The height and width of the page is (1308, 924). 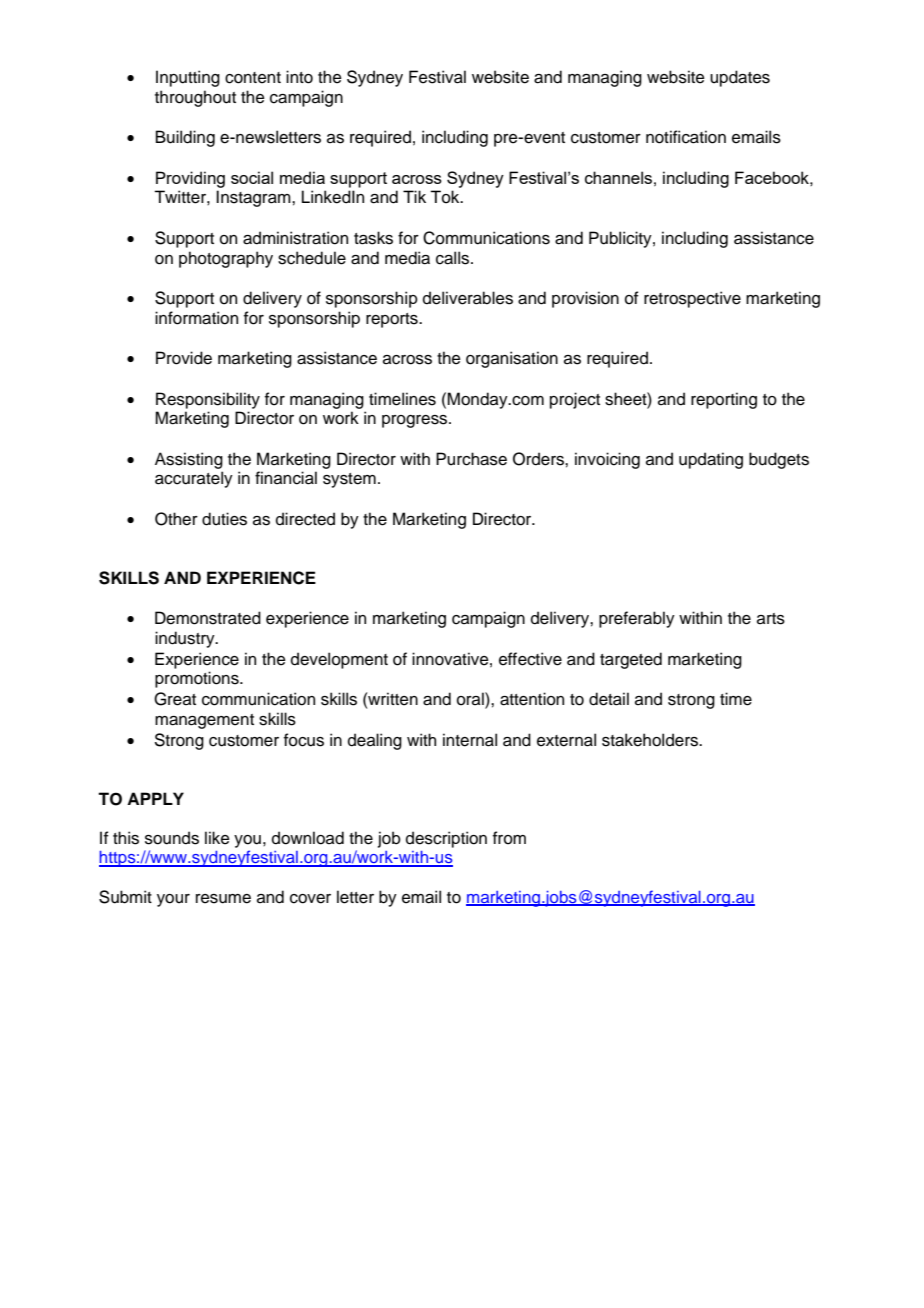 What do you see at coordinates (195, 98) in the page?
I see `throughout` at bounding box center [195, 98].
